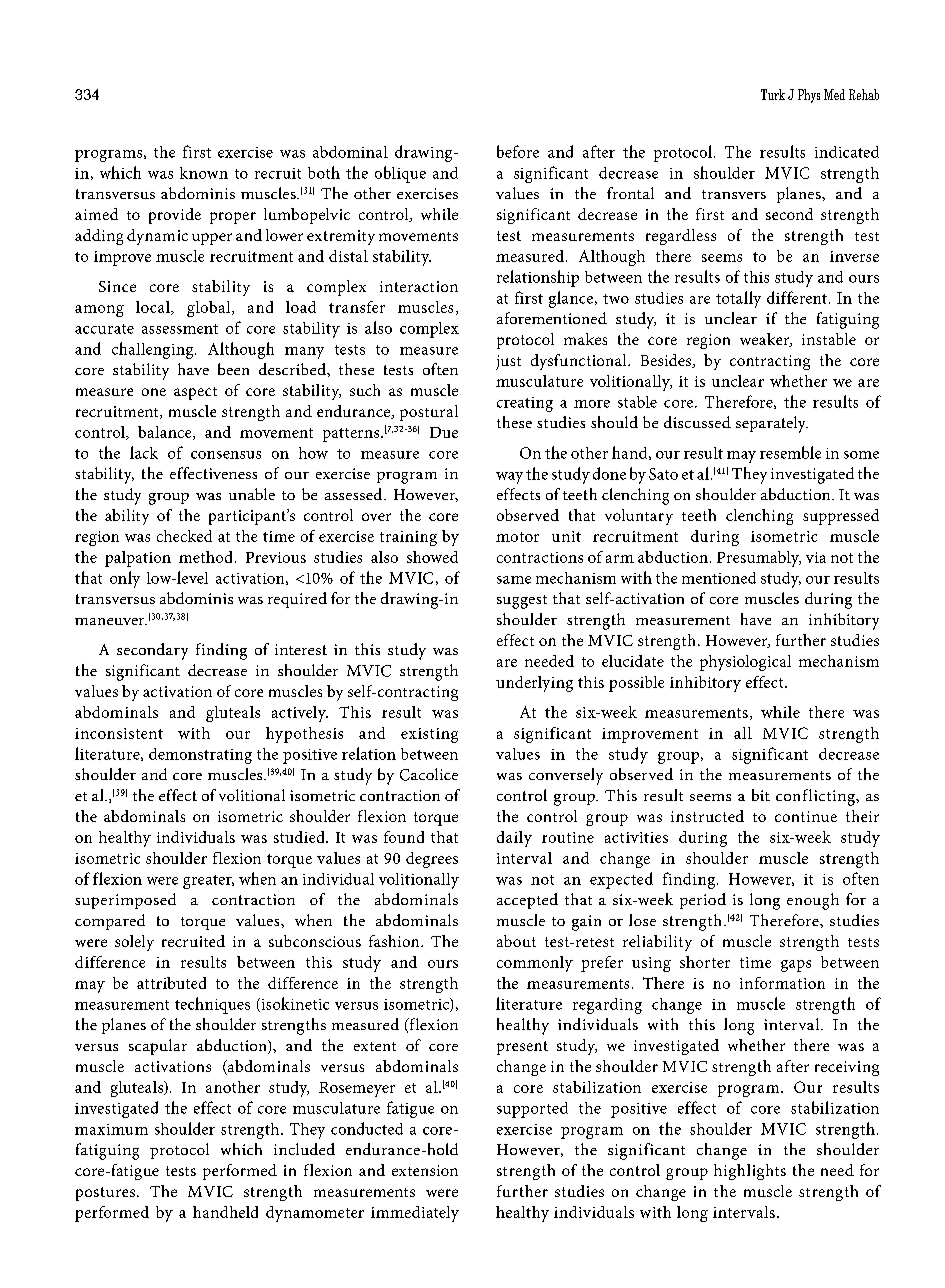 This page has width=945, height=1288. Describe the element at coordinates (301, 649) in the page. I see `interest` at that location.
